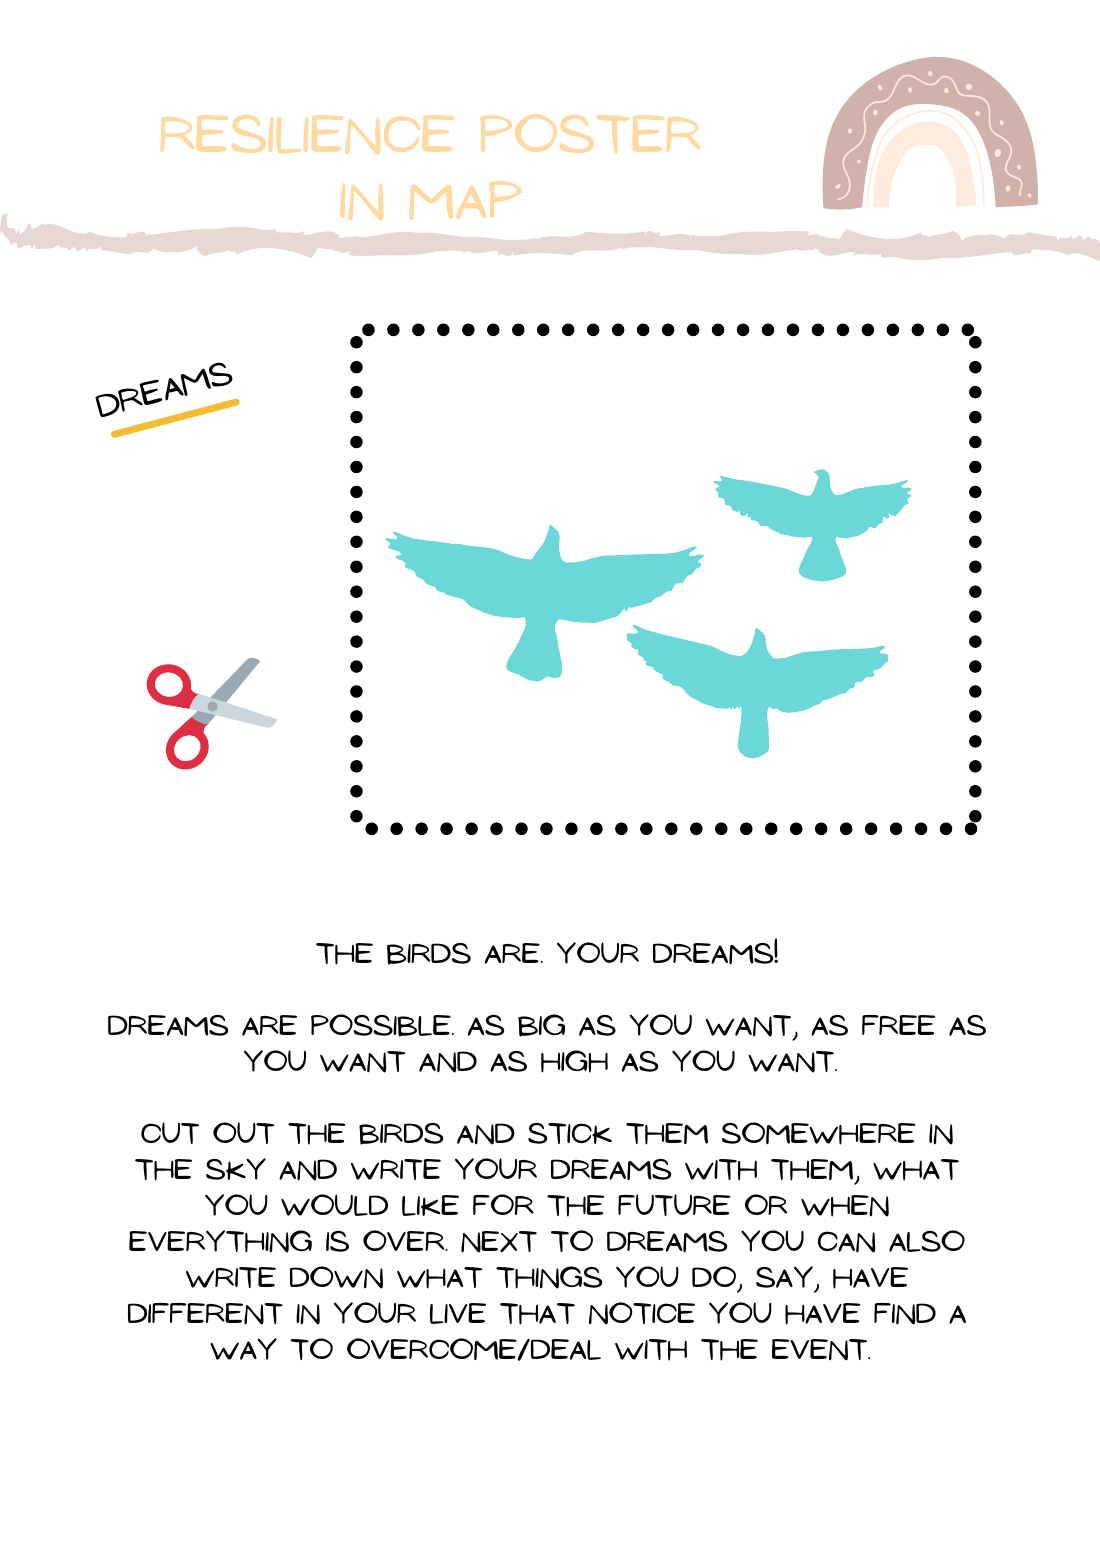 The image size is (1100, 1555). Describe the element at coordinates (898, 1025) in the screenshot. I see `free` at that location.
